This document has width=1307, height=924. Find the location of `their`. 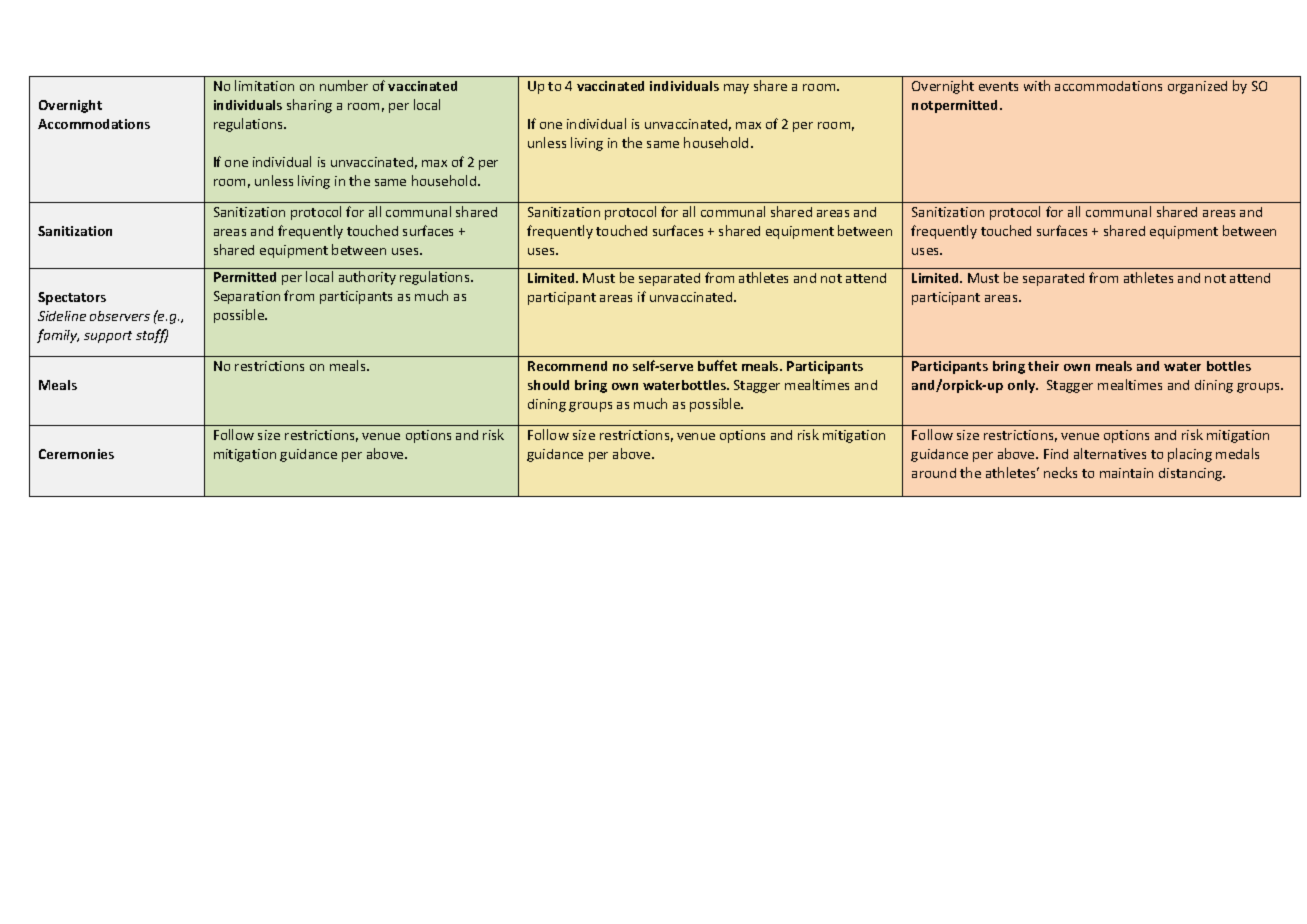

their is located at coordinates (1043, 366).
